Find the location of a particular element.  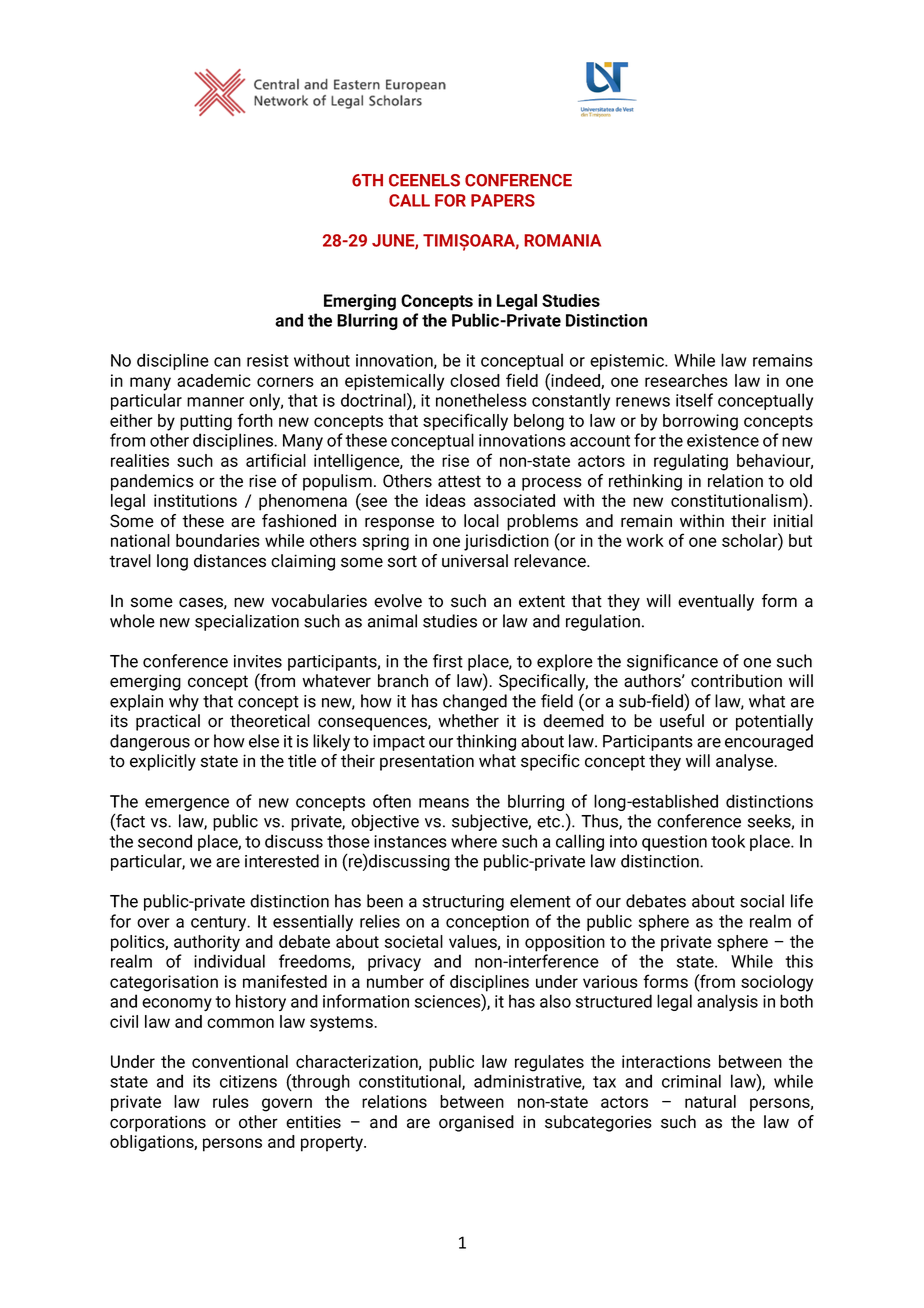

ROMANIA is located at coordinates (562, 240).
